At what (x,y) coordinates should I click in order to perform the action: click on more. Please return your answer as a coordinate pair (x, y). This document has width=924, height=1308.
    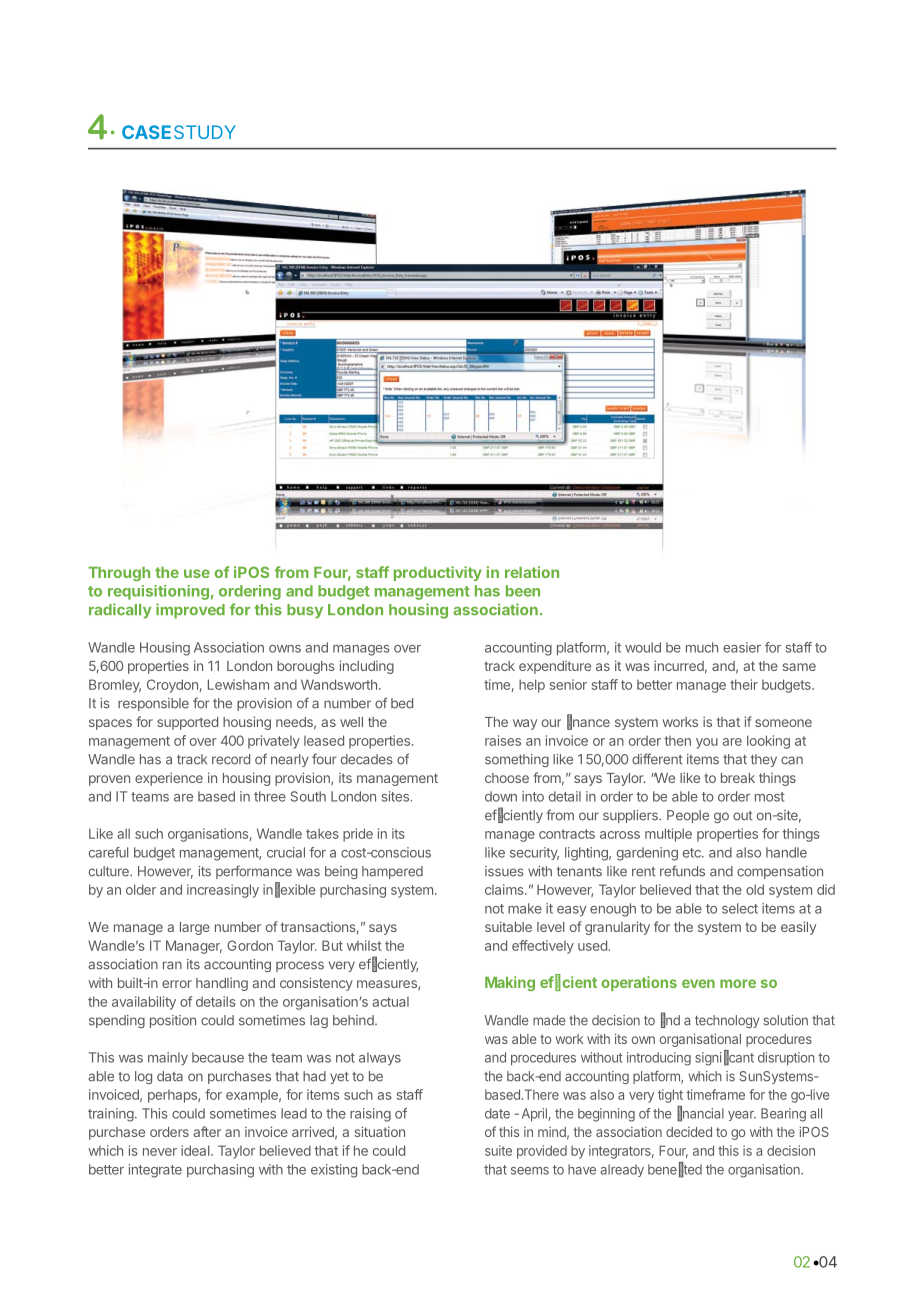
    Looking at the image, I should click on (738, 983).
